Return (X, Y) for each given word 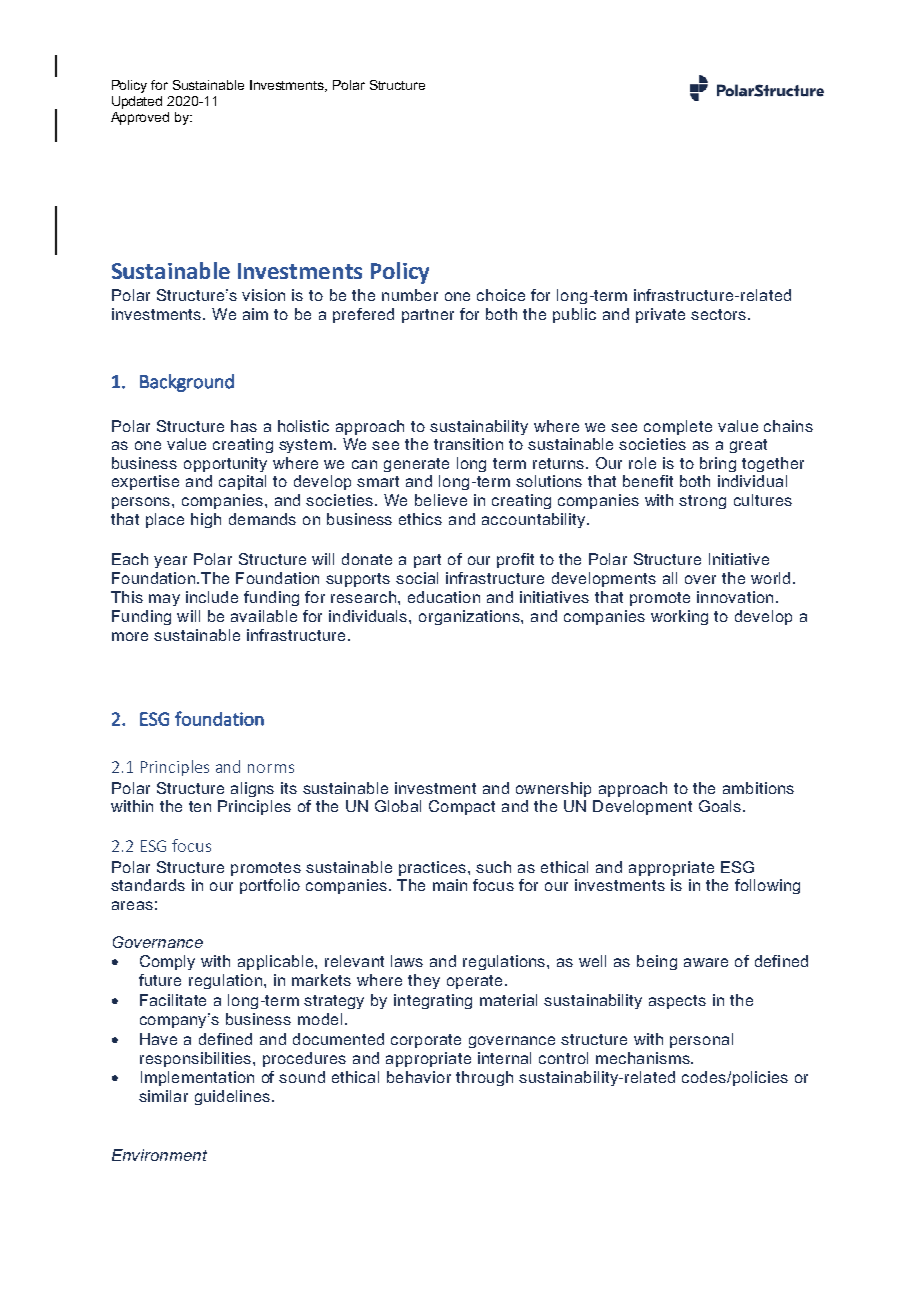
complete (678, 427)
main (450, 885)
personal (701, 1040)
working (679, 617)
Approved (140, 118)
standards (148, 885)
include (212, 597)
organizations (470, 617)
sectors (718, 314)
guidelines (232, 1097)
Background (187, 383)
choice (501, 295)
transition (468, 444)
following (767, 886)
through (484, 1078)
